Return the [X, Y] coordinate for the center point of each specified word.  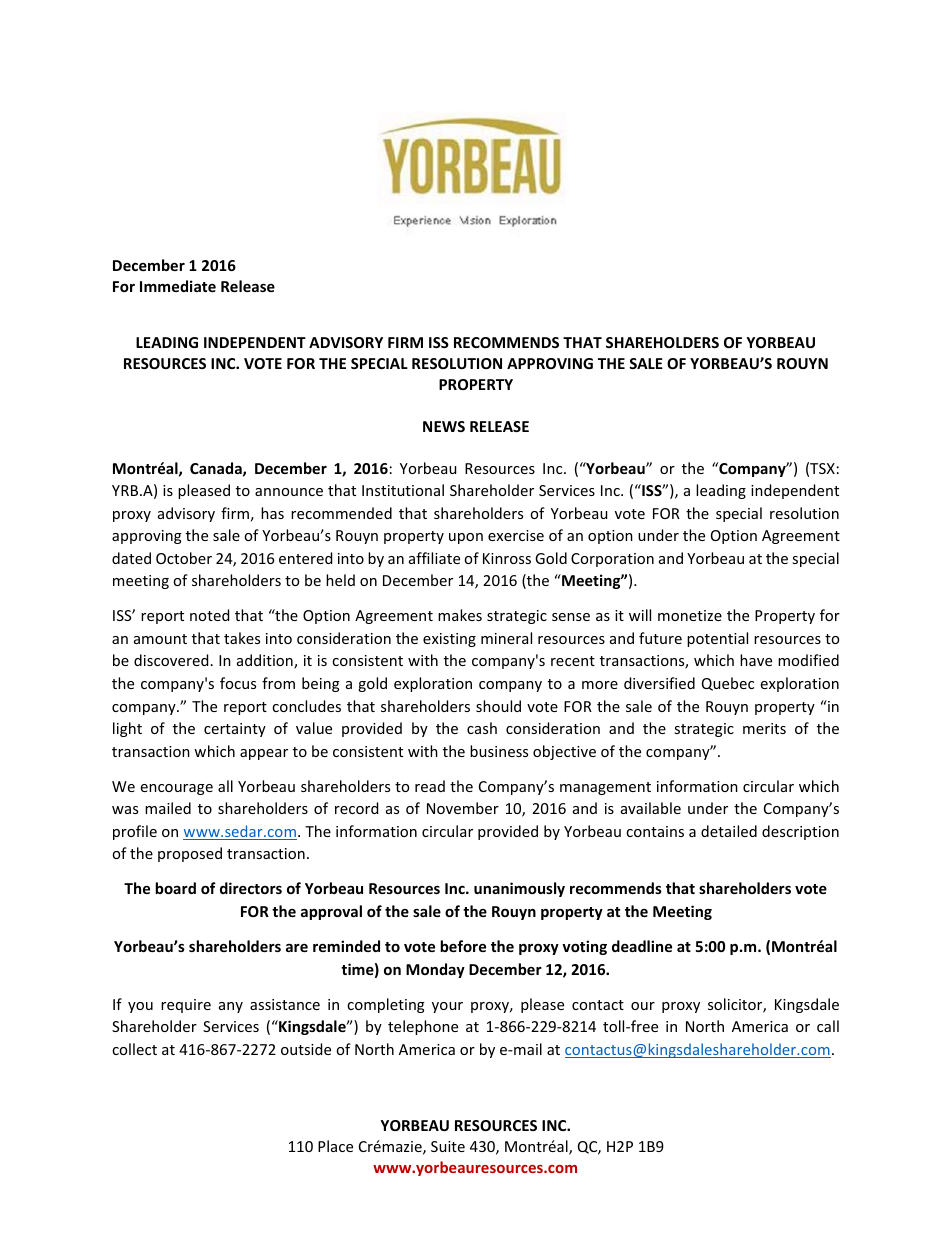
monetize [690, 615]
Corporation [612, 560]
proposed [190, 854]
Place [335, 1146]
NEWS [444, 426]
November [463, 808]
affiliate [434, 558]
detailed [729, 831]
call [828, 1026]
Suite [448, 1146]
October [184, 558]
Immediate [178, 286]
